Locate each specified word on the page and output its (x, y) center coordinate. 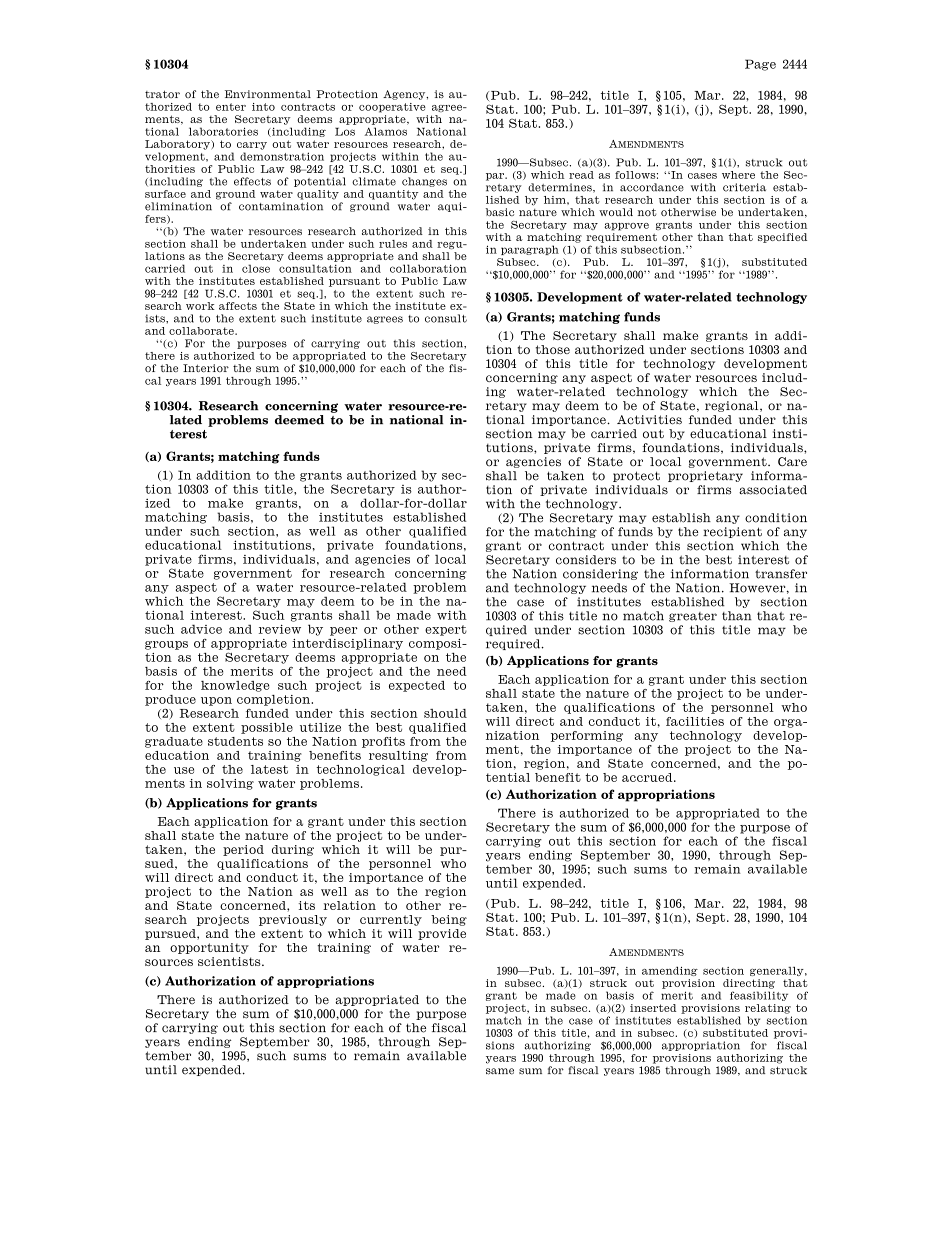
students (235, 741)
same (500, 1071)
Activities (649, 420)
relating (768, 1009)
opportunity (209, 948)
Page (760, 65)
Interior (206, 368)
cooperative (392, 108)
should (445, 713)
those (553, 349)
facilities (695, 721)
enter (231, 107)
